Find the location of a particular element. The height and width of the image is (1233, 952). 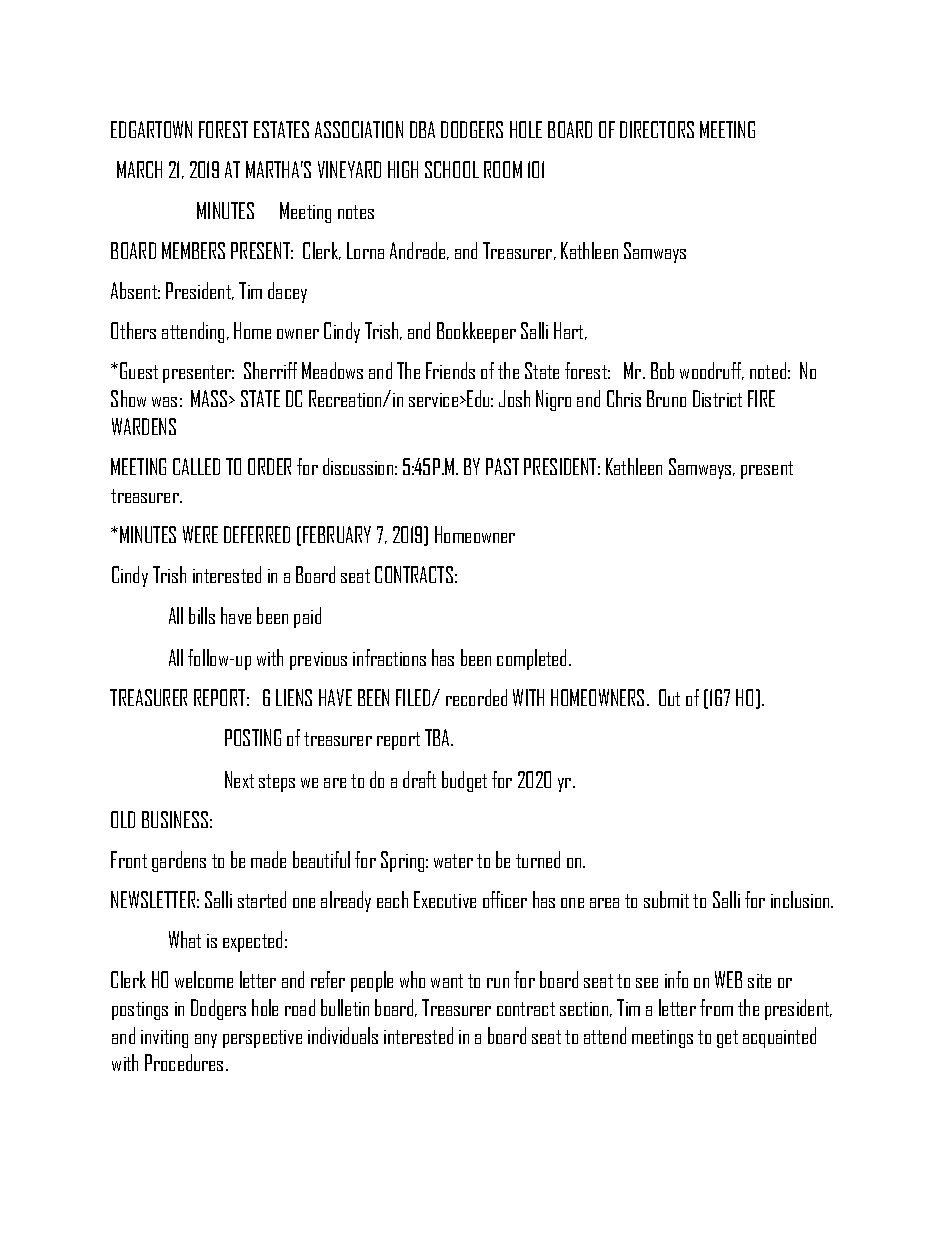

from is located at coordinates (716, 1007).
